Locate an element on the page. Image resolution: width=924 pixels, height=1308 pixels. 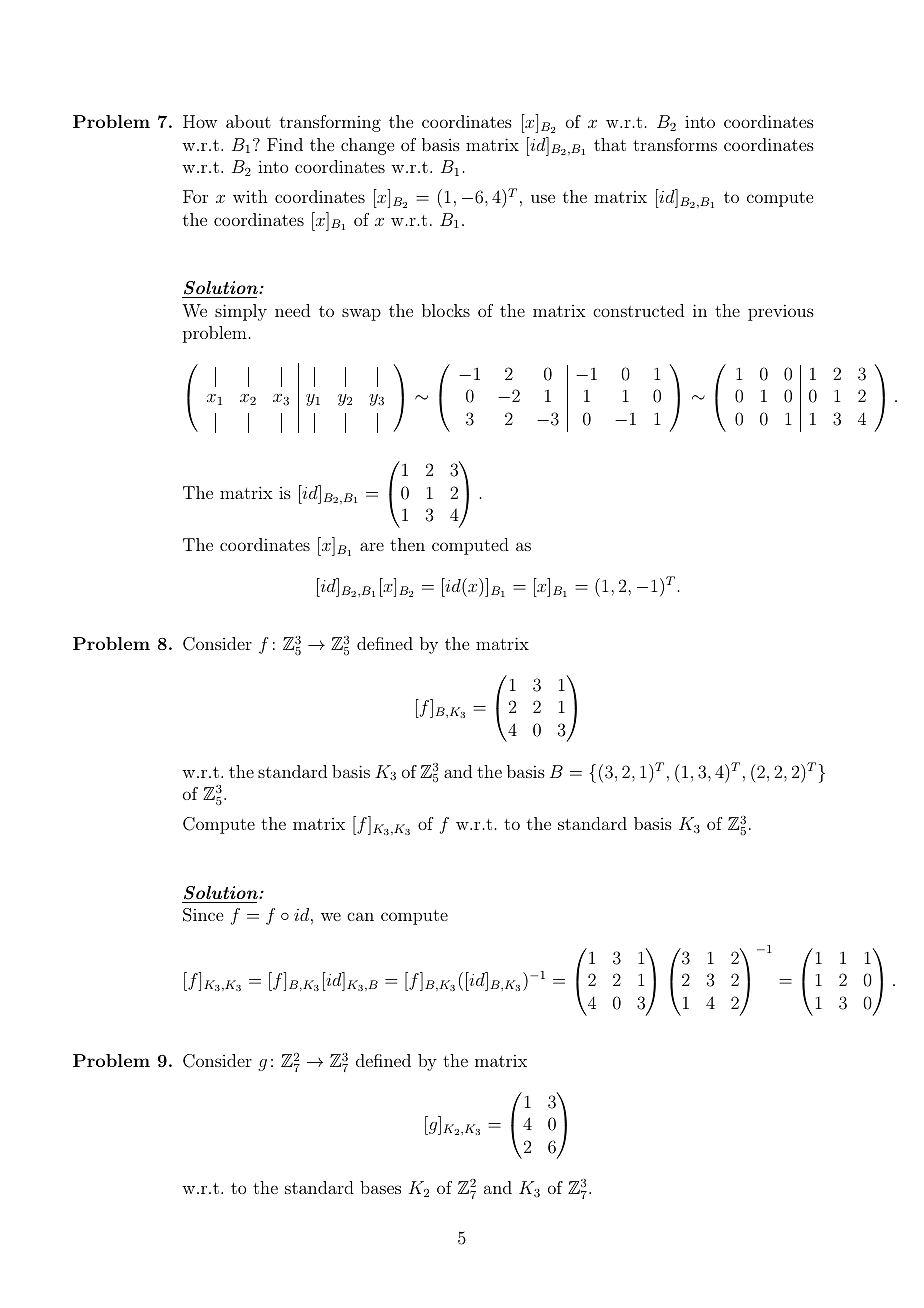
bases is located at coordinates (380, 1187).
